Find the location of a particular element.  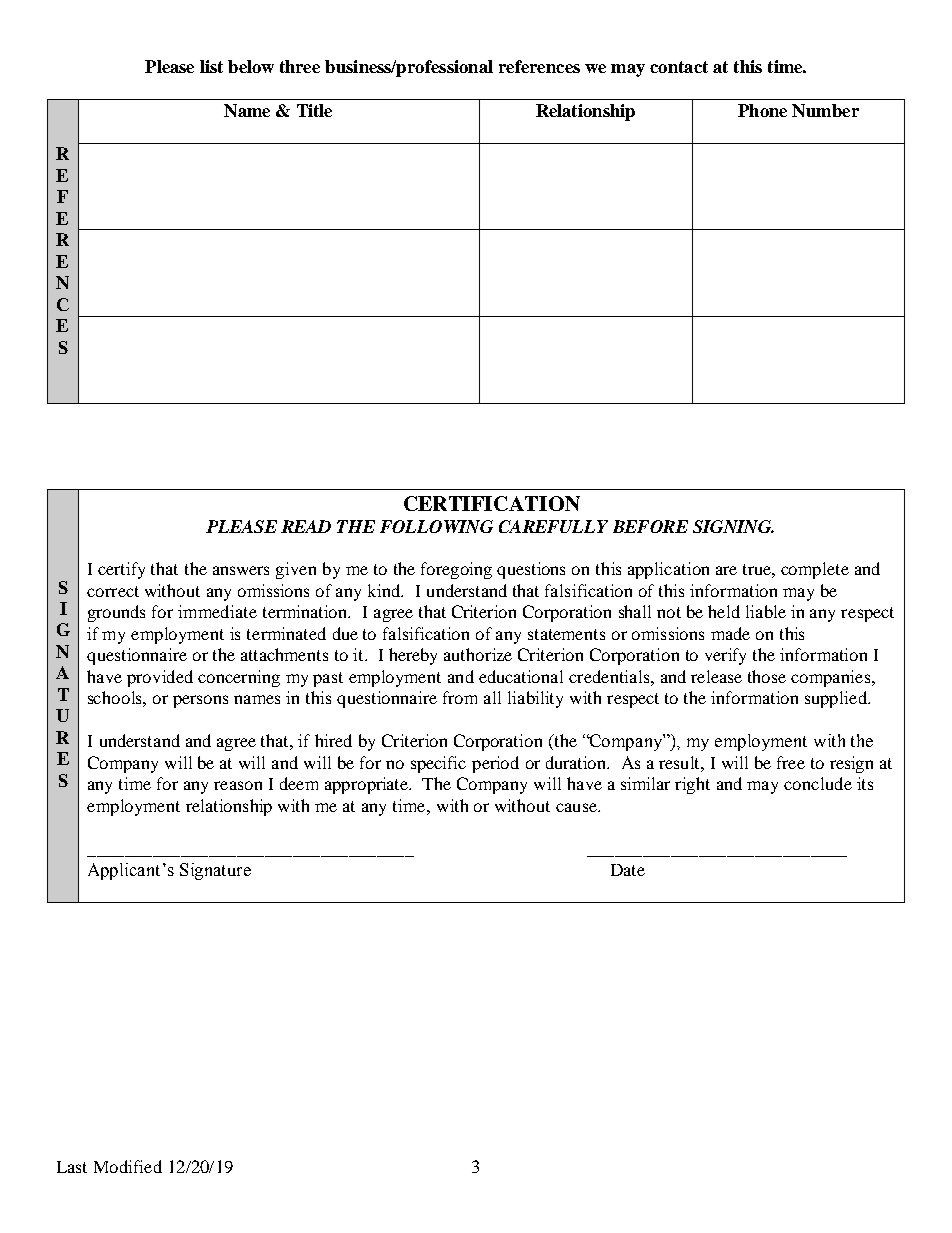

period is located at coordinates (495, 764).
